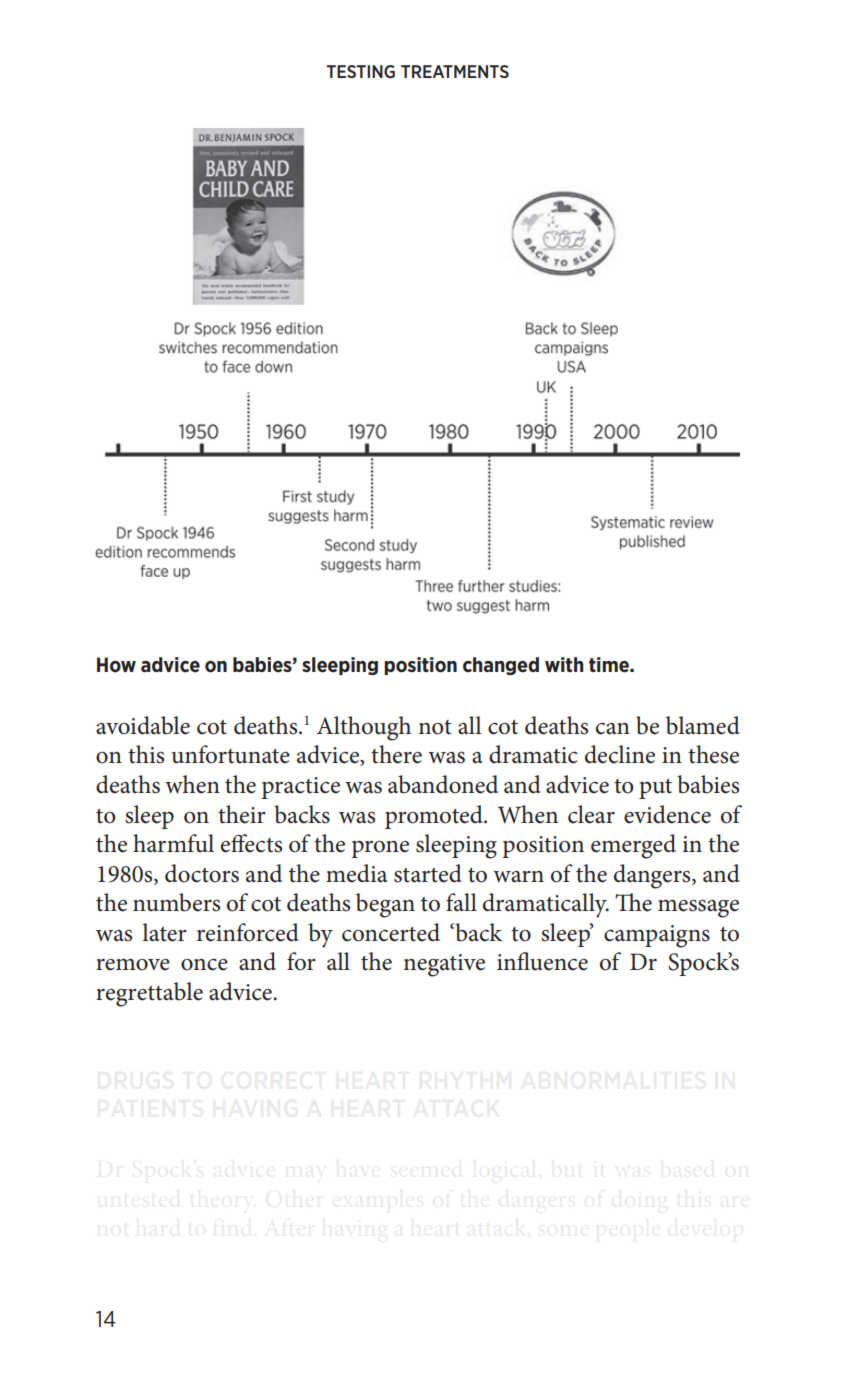  Describe the element at coordinates (164, 932) in the screenshot. I see `later` at that location.
